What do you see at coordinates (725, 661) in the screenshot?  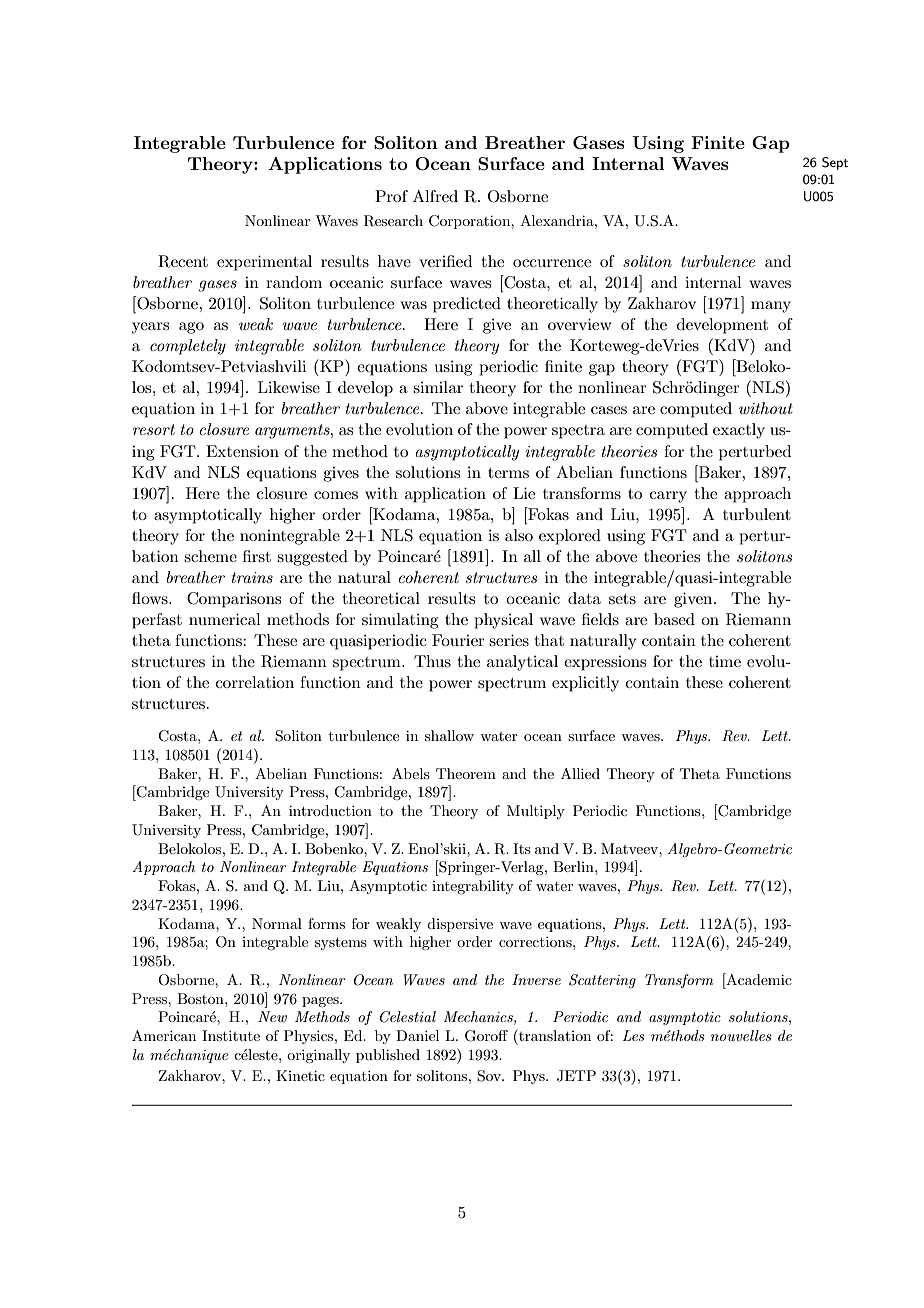 I see `time` at bounding box center [725, 661].
